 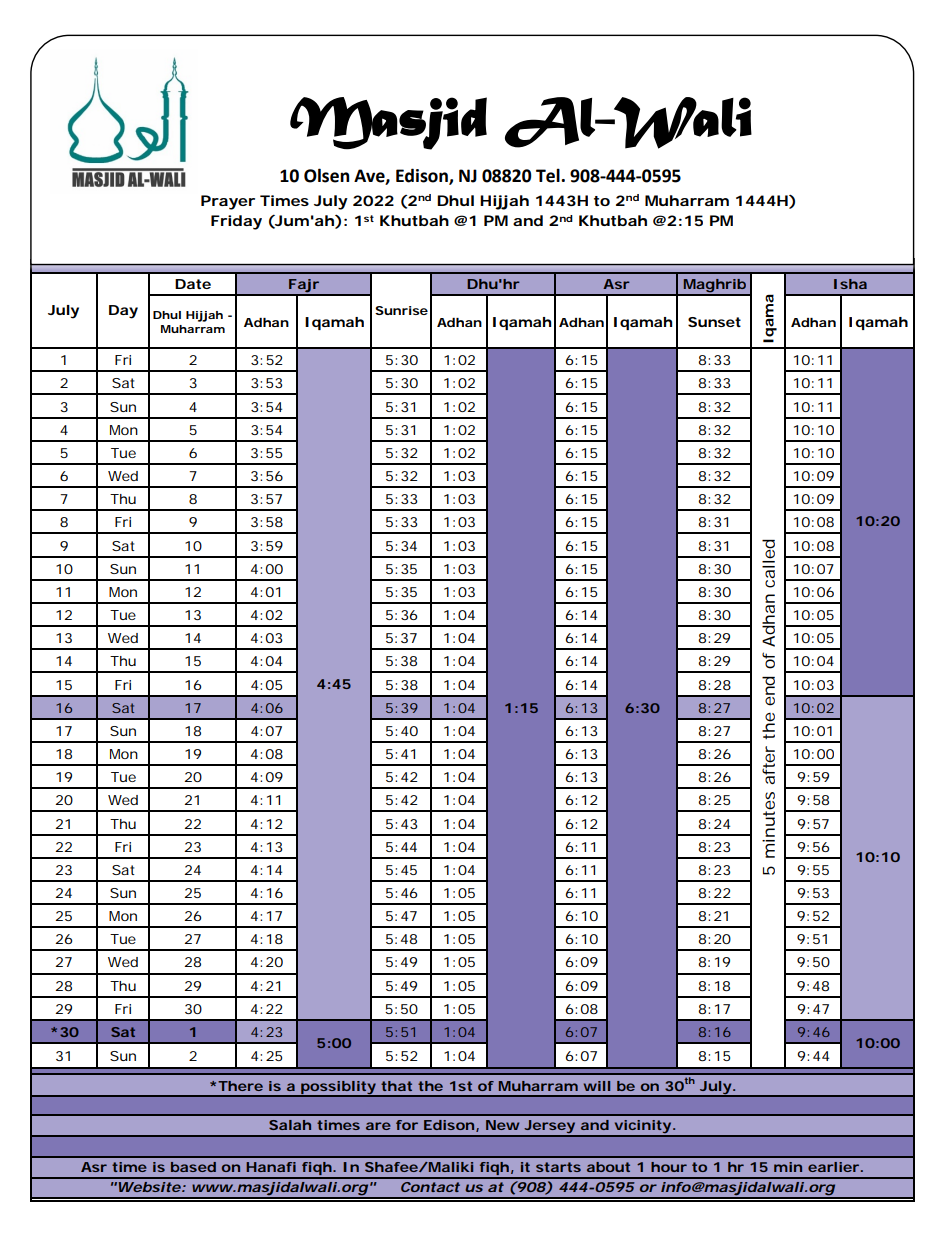 What do you see at coordinates (597, 1086) in the screenshot?
I see `will` at bounding box center [597, 1086].
